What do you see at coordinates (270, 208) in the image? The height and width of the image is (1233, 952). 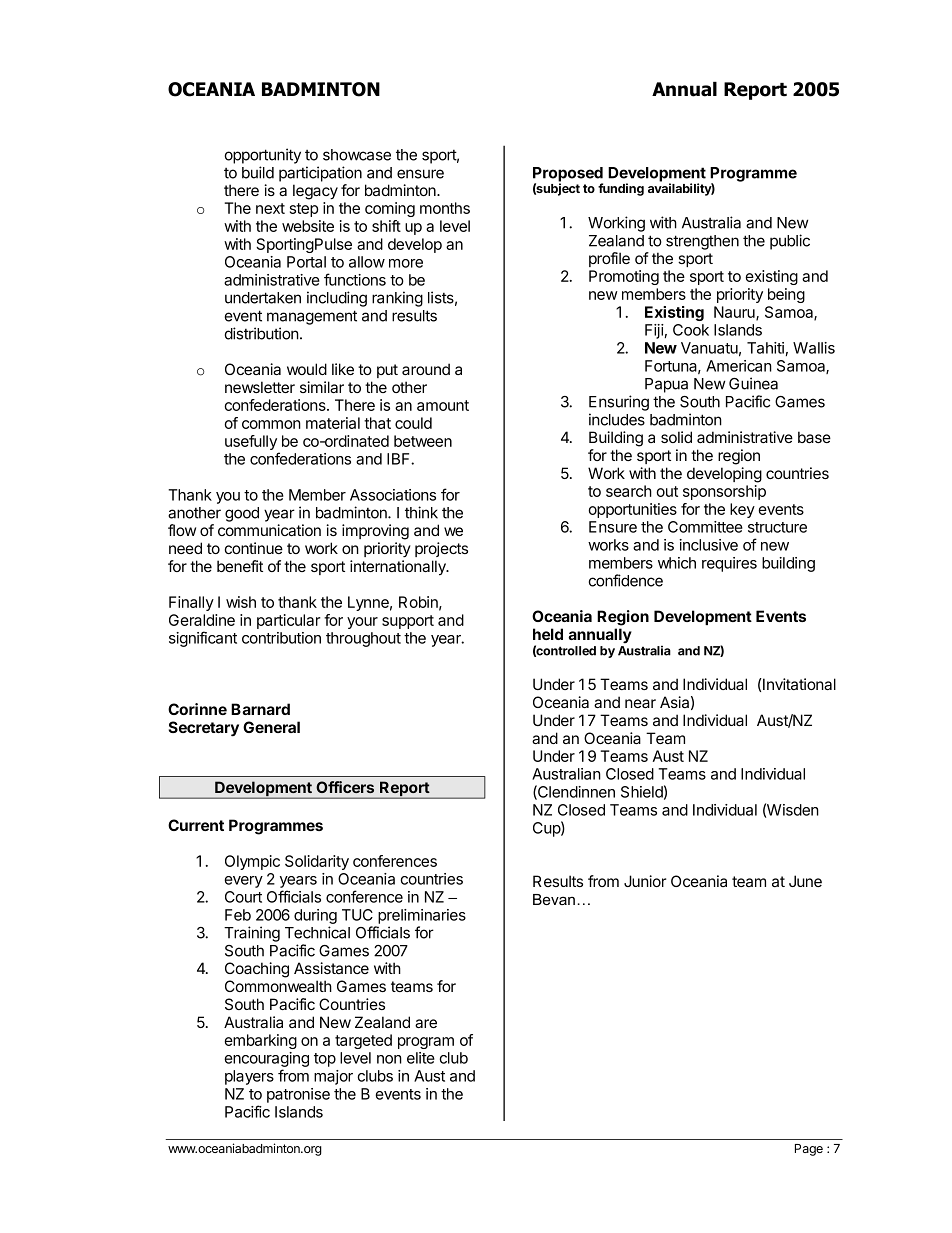 I see `next` at bounding box center [270, 208].
